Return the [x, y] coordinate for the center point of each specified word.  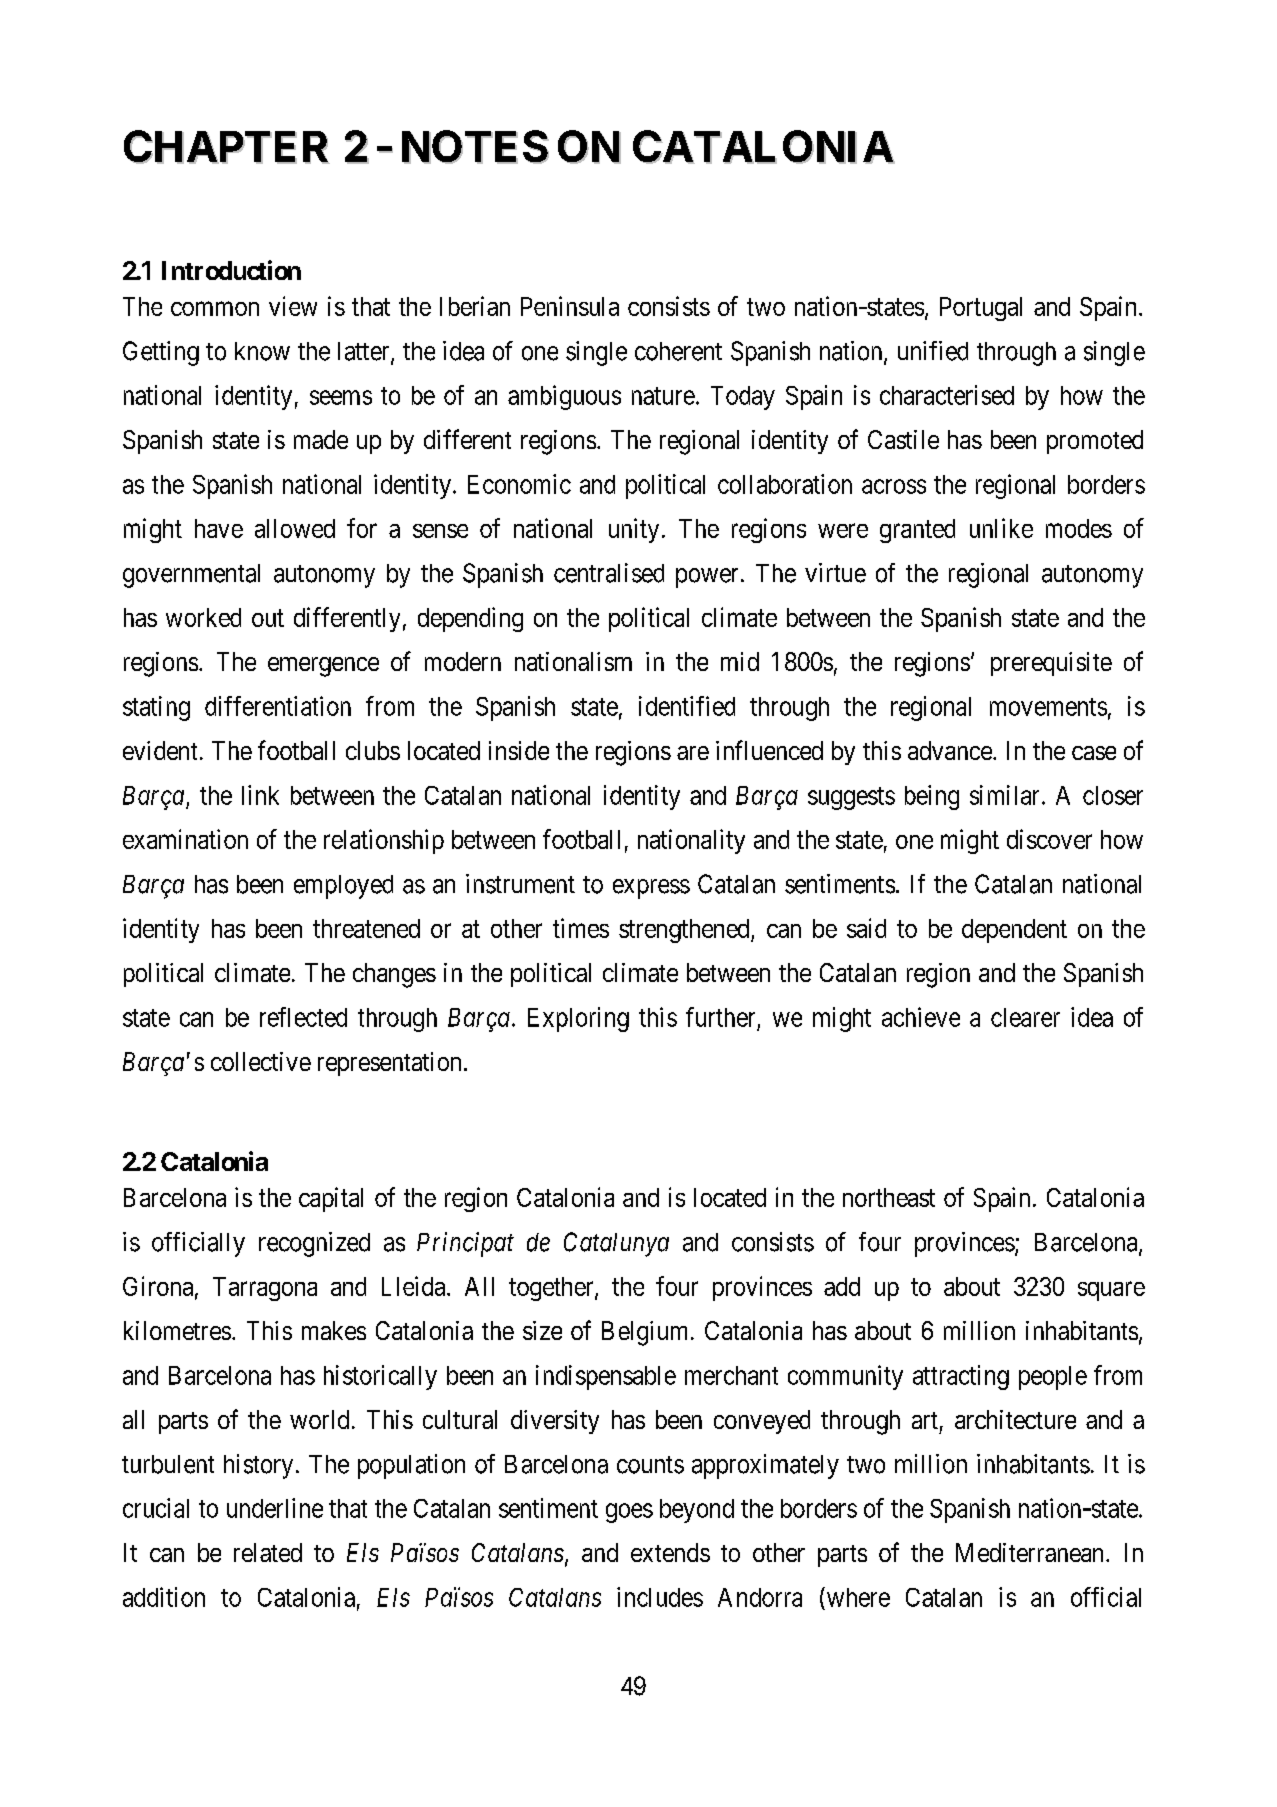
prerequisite [1051, 664]
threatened [366, 928]
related [268, 1552]
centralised [609, 573]
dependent [1014, 931]
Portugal [981, 309]
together [552, 1289]
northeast [889, 1197]
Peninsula [570, 306]
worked [203, 617]
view [293, 306]
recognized [314, 1244]
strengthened [685, 931]
